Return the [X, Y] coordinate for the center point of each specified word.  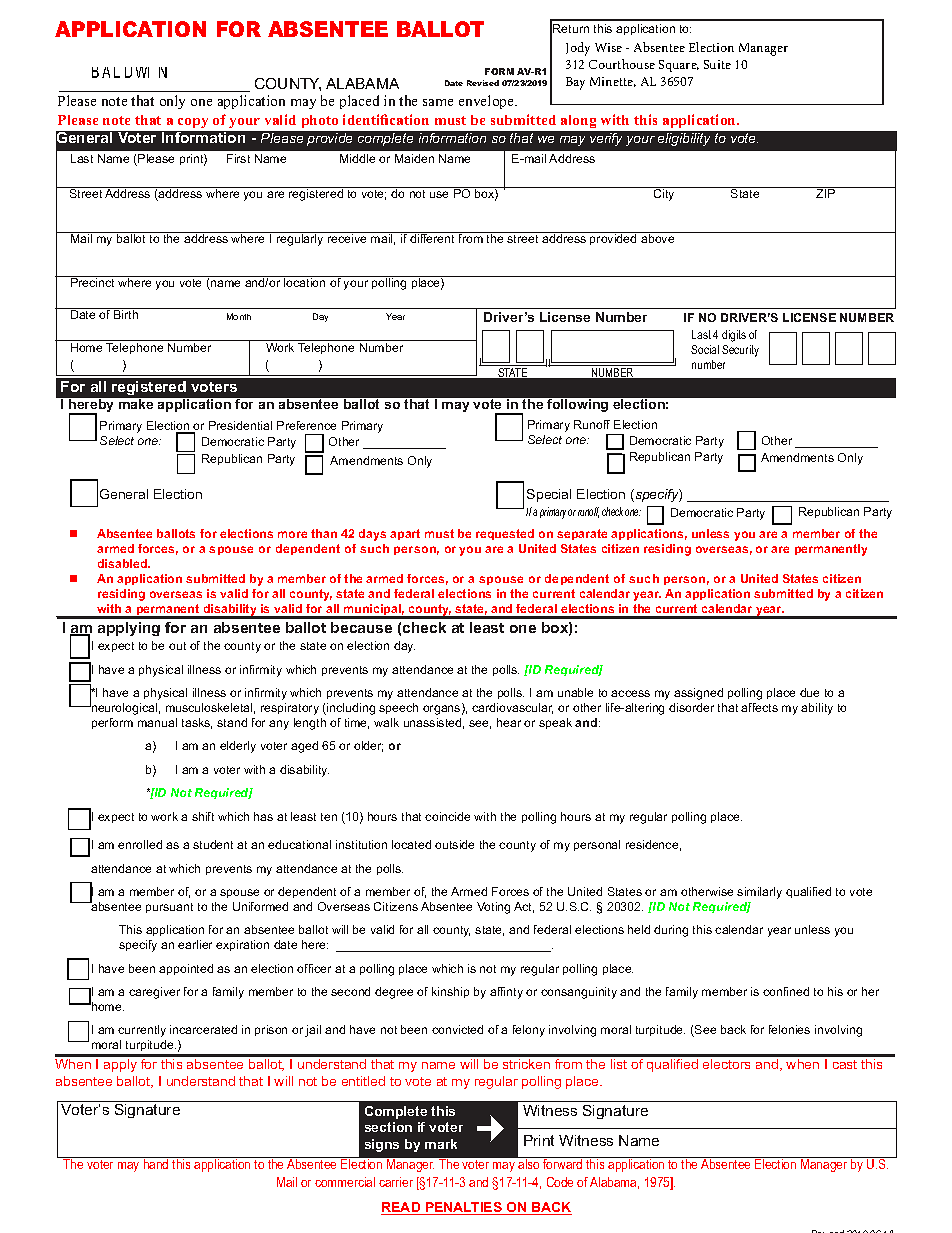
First [238, 158]
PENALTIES [464, 1208]
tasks [197, 723]
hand [156, 1163]
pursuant [169, 908]
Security [740, 351]
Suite [717, 64]
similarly [759, 893]
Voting [493, 908]
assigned [698, 694]
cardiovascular [512, 708]
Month [239, 316]
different [433, 237]
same [438, 102]
